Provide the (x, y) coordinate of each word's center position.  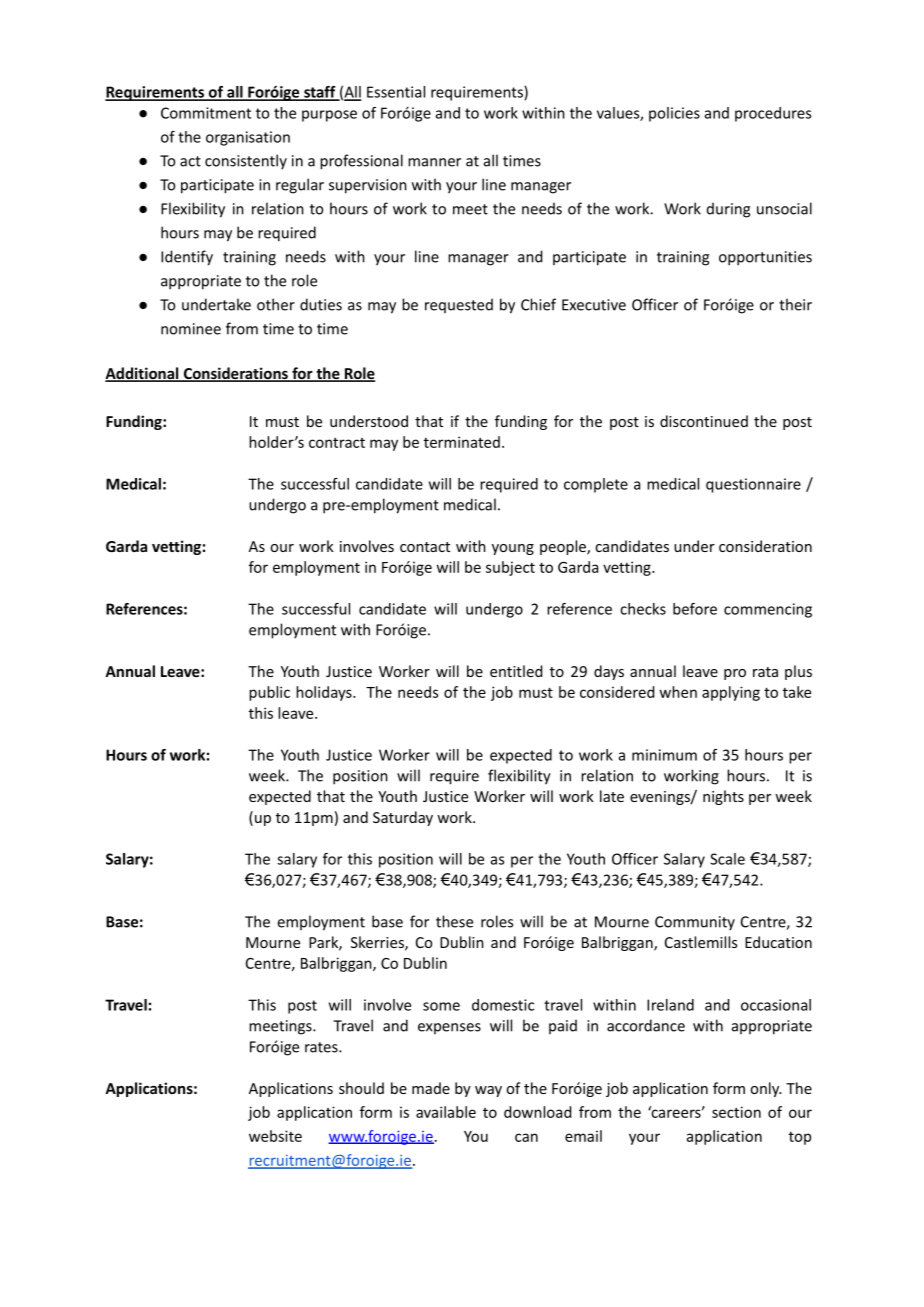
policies (674, 114)
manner (434, 162)
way (488, 1091)
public (269, 693)
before (695, 609)
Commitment (206, 113)
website (275, 1136)
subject (510, 568)
